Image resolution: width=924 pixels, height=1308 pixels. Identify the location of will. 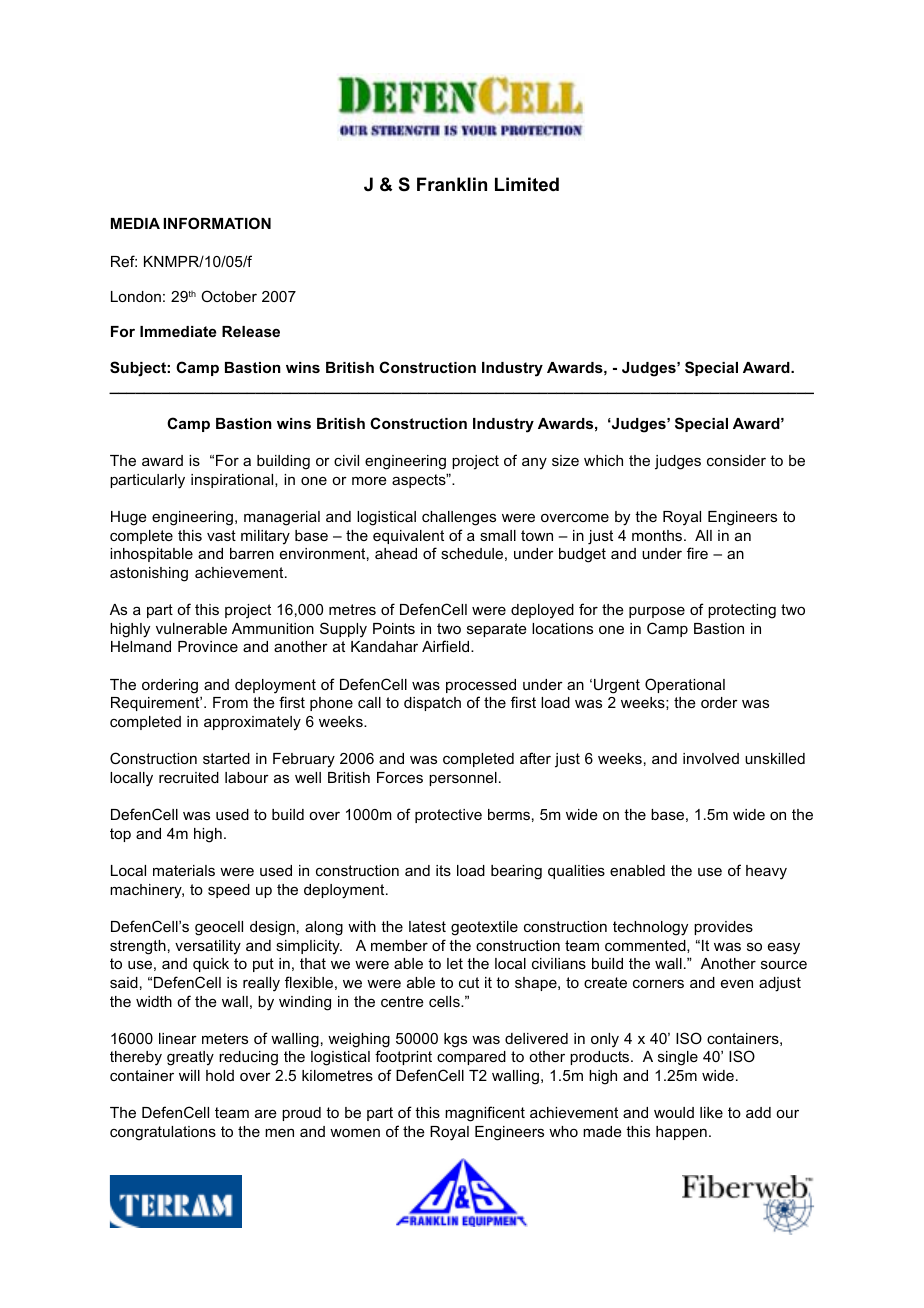
(189, 1075).
